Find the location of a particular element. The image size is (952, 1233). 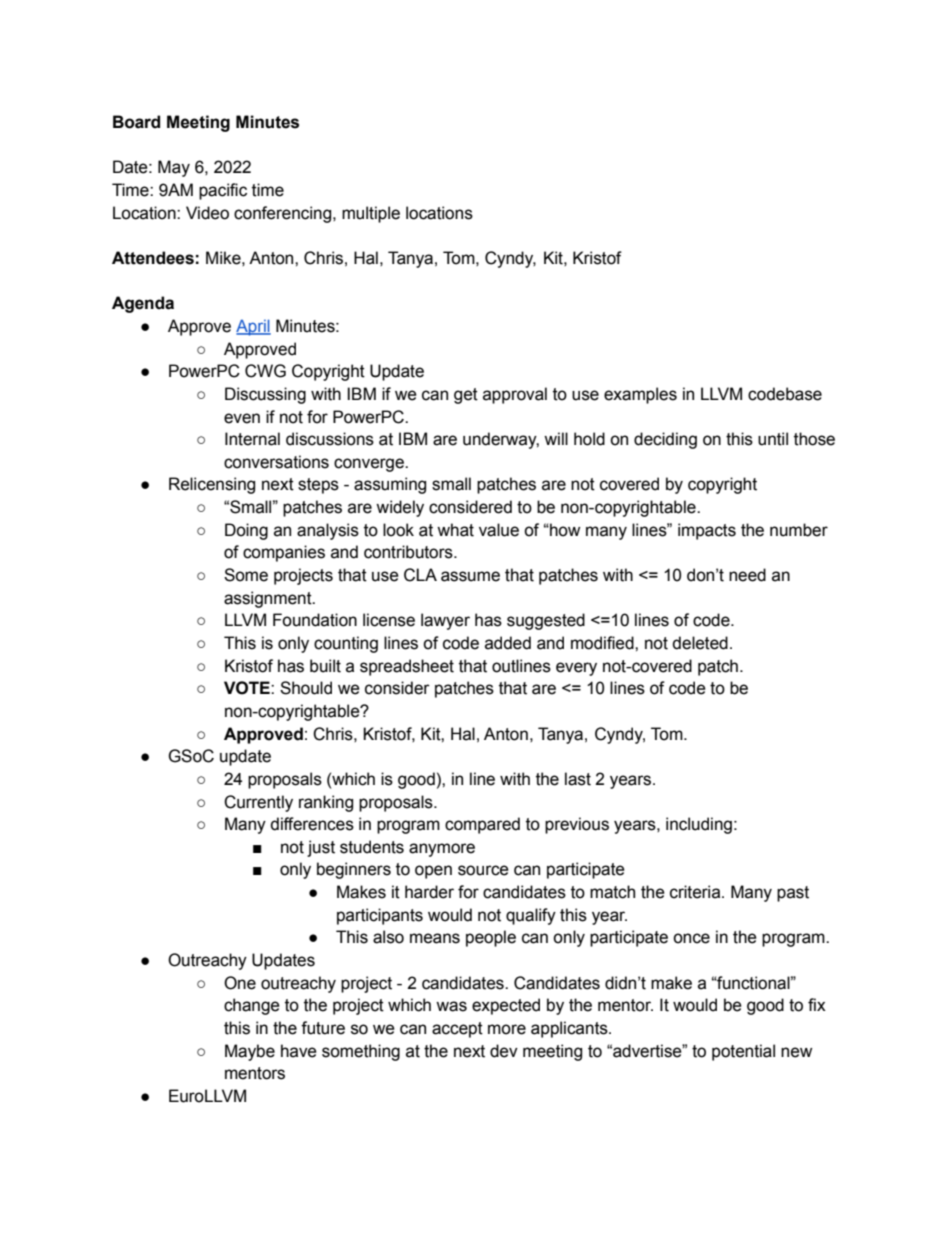

get is located at coordinates (466, 396).
